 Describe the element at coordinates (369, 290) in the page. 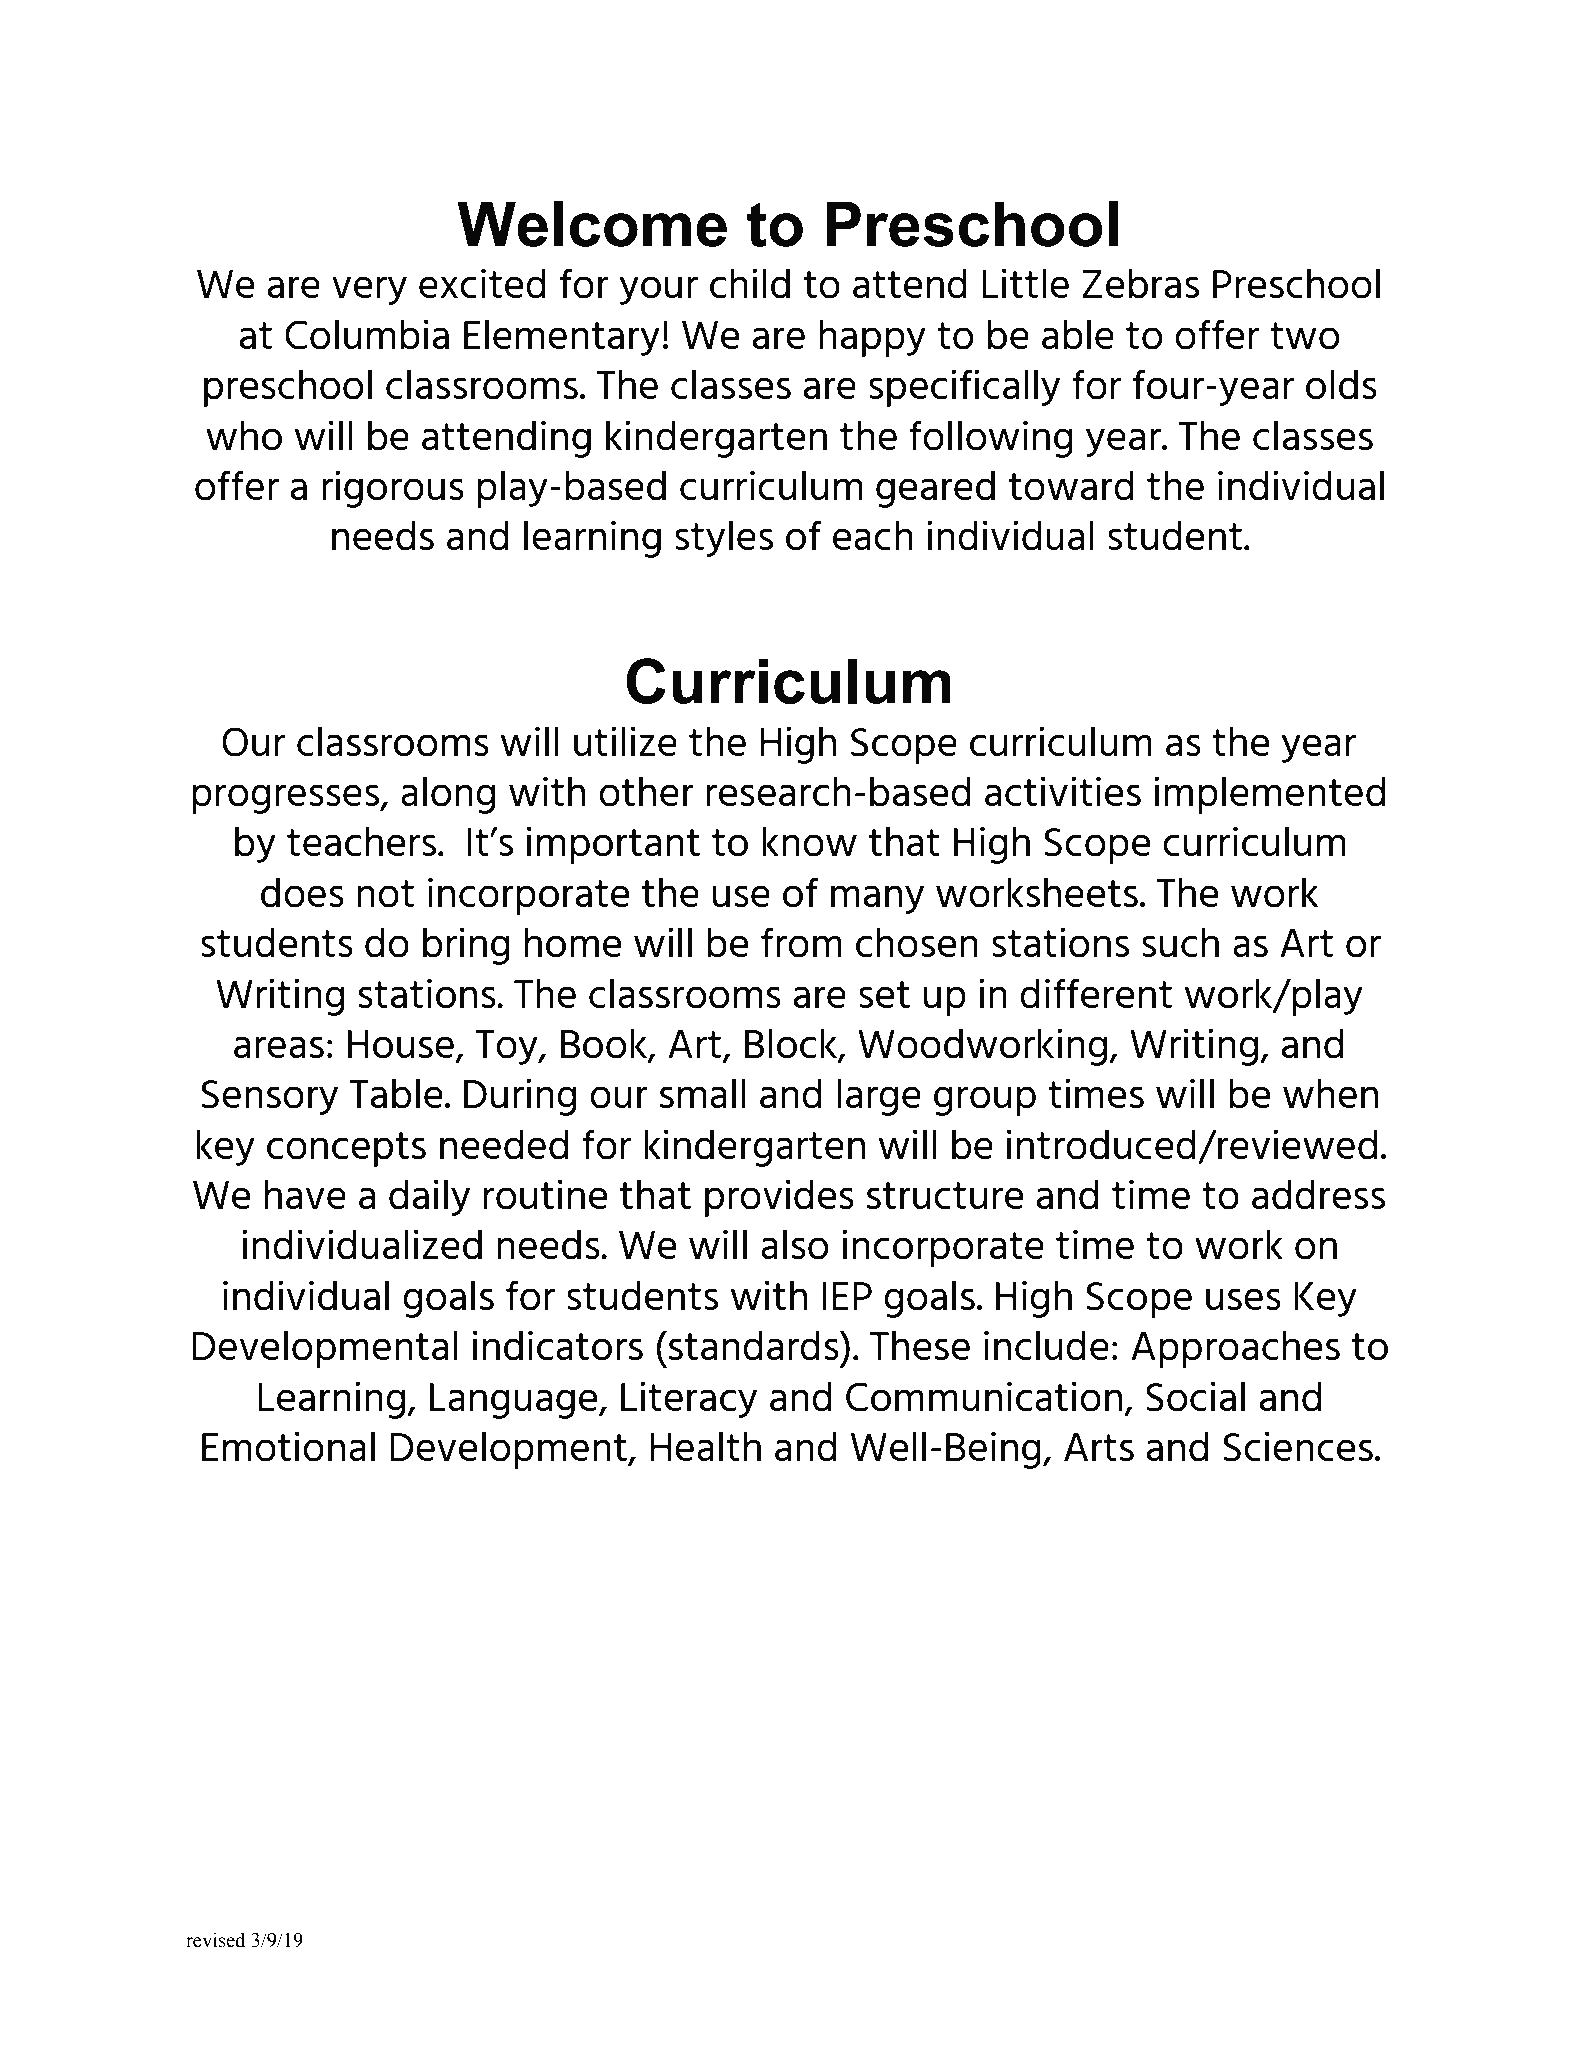

I see `very` at that location.
